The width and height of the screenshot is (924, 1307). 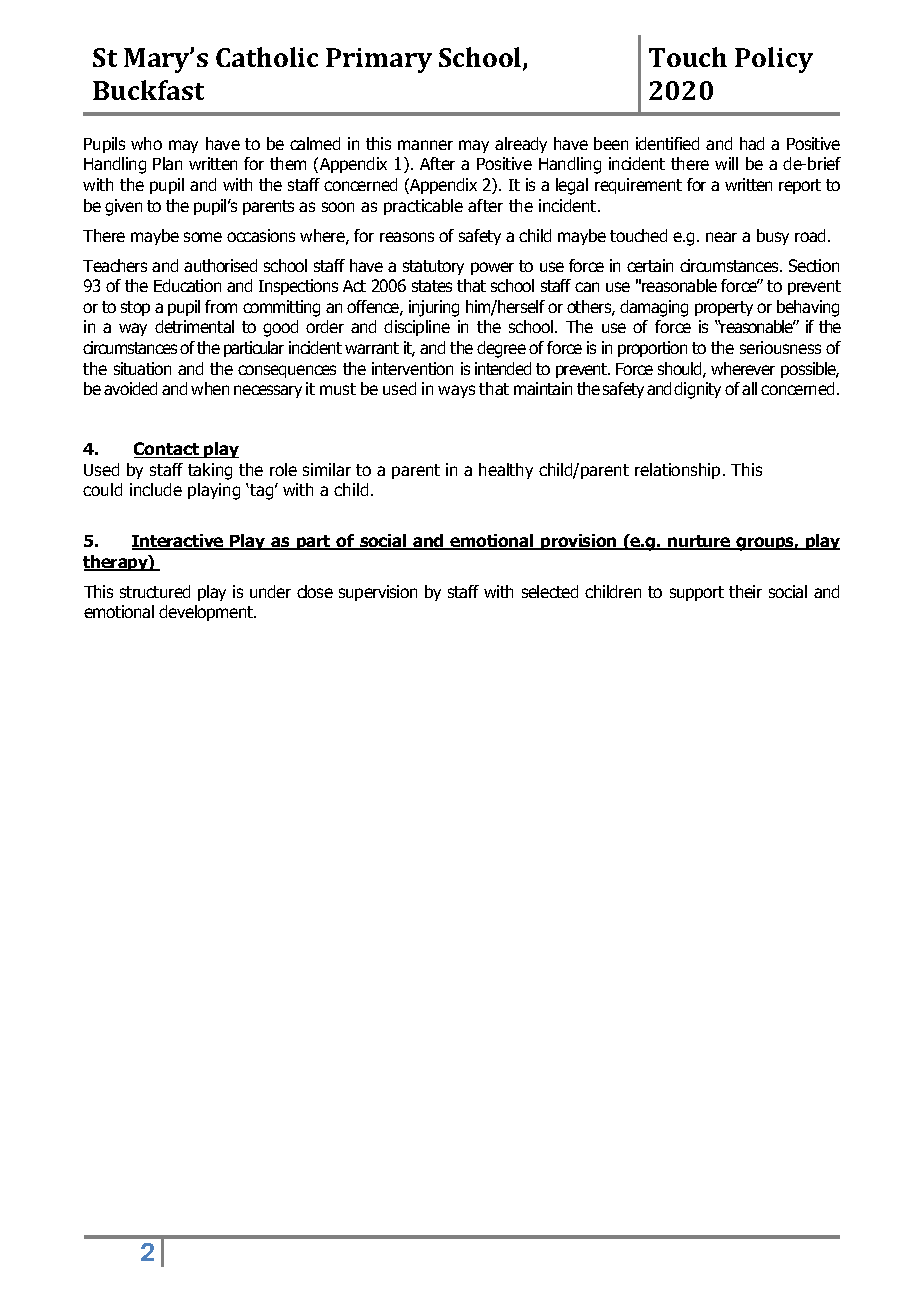 What do you see at coordinates (168, 450) in the screenshot?
I see `Contact` at bounding box center [168, 450].
